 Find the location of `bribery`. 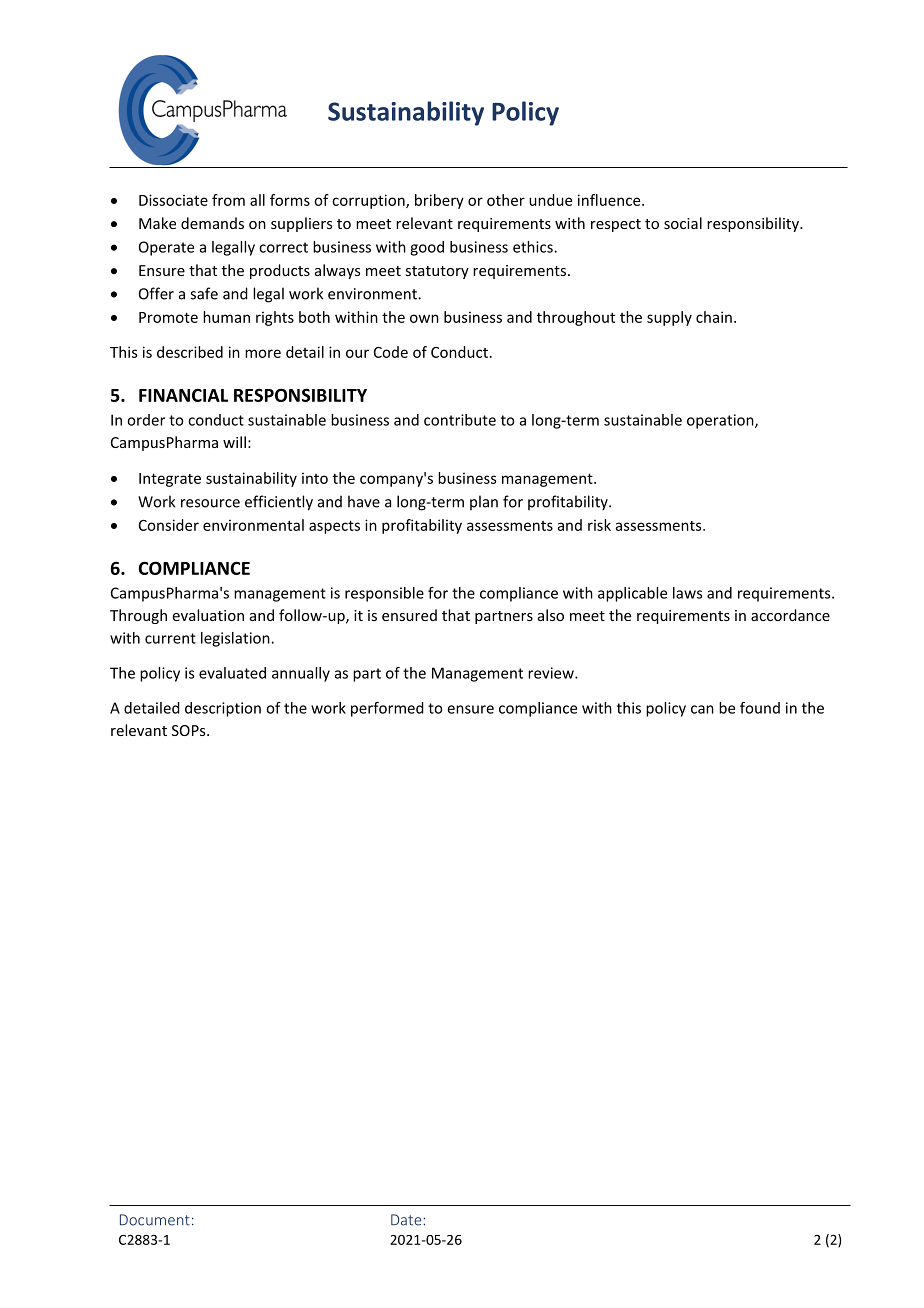

bribery is located at coordinates (439, 201).
